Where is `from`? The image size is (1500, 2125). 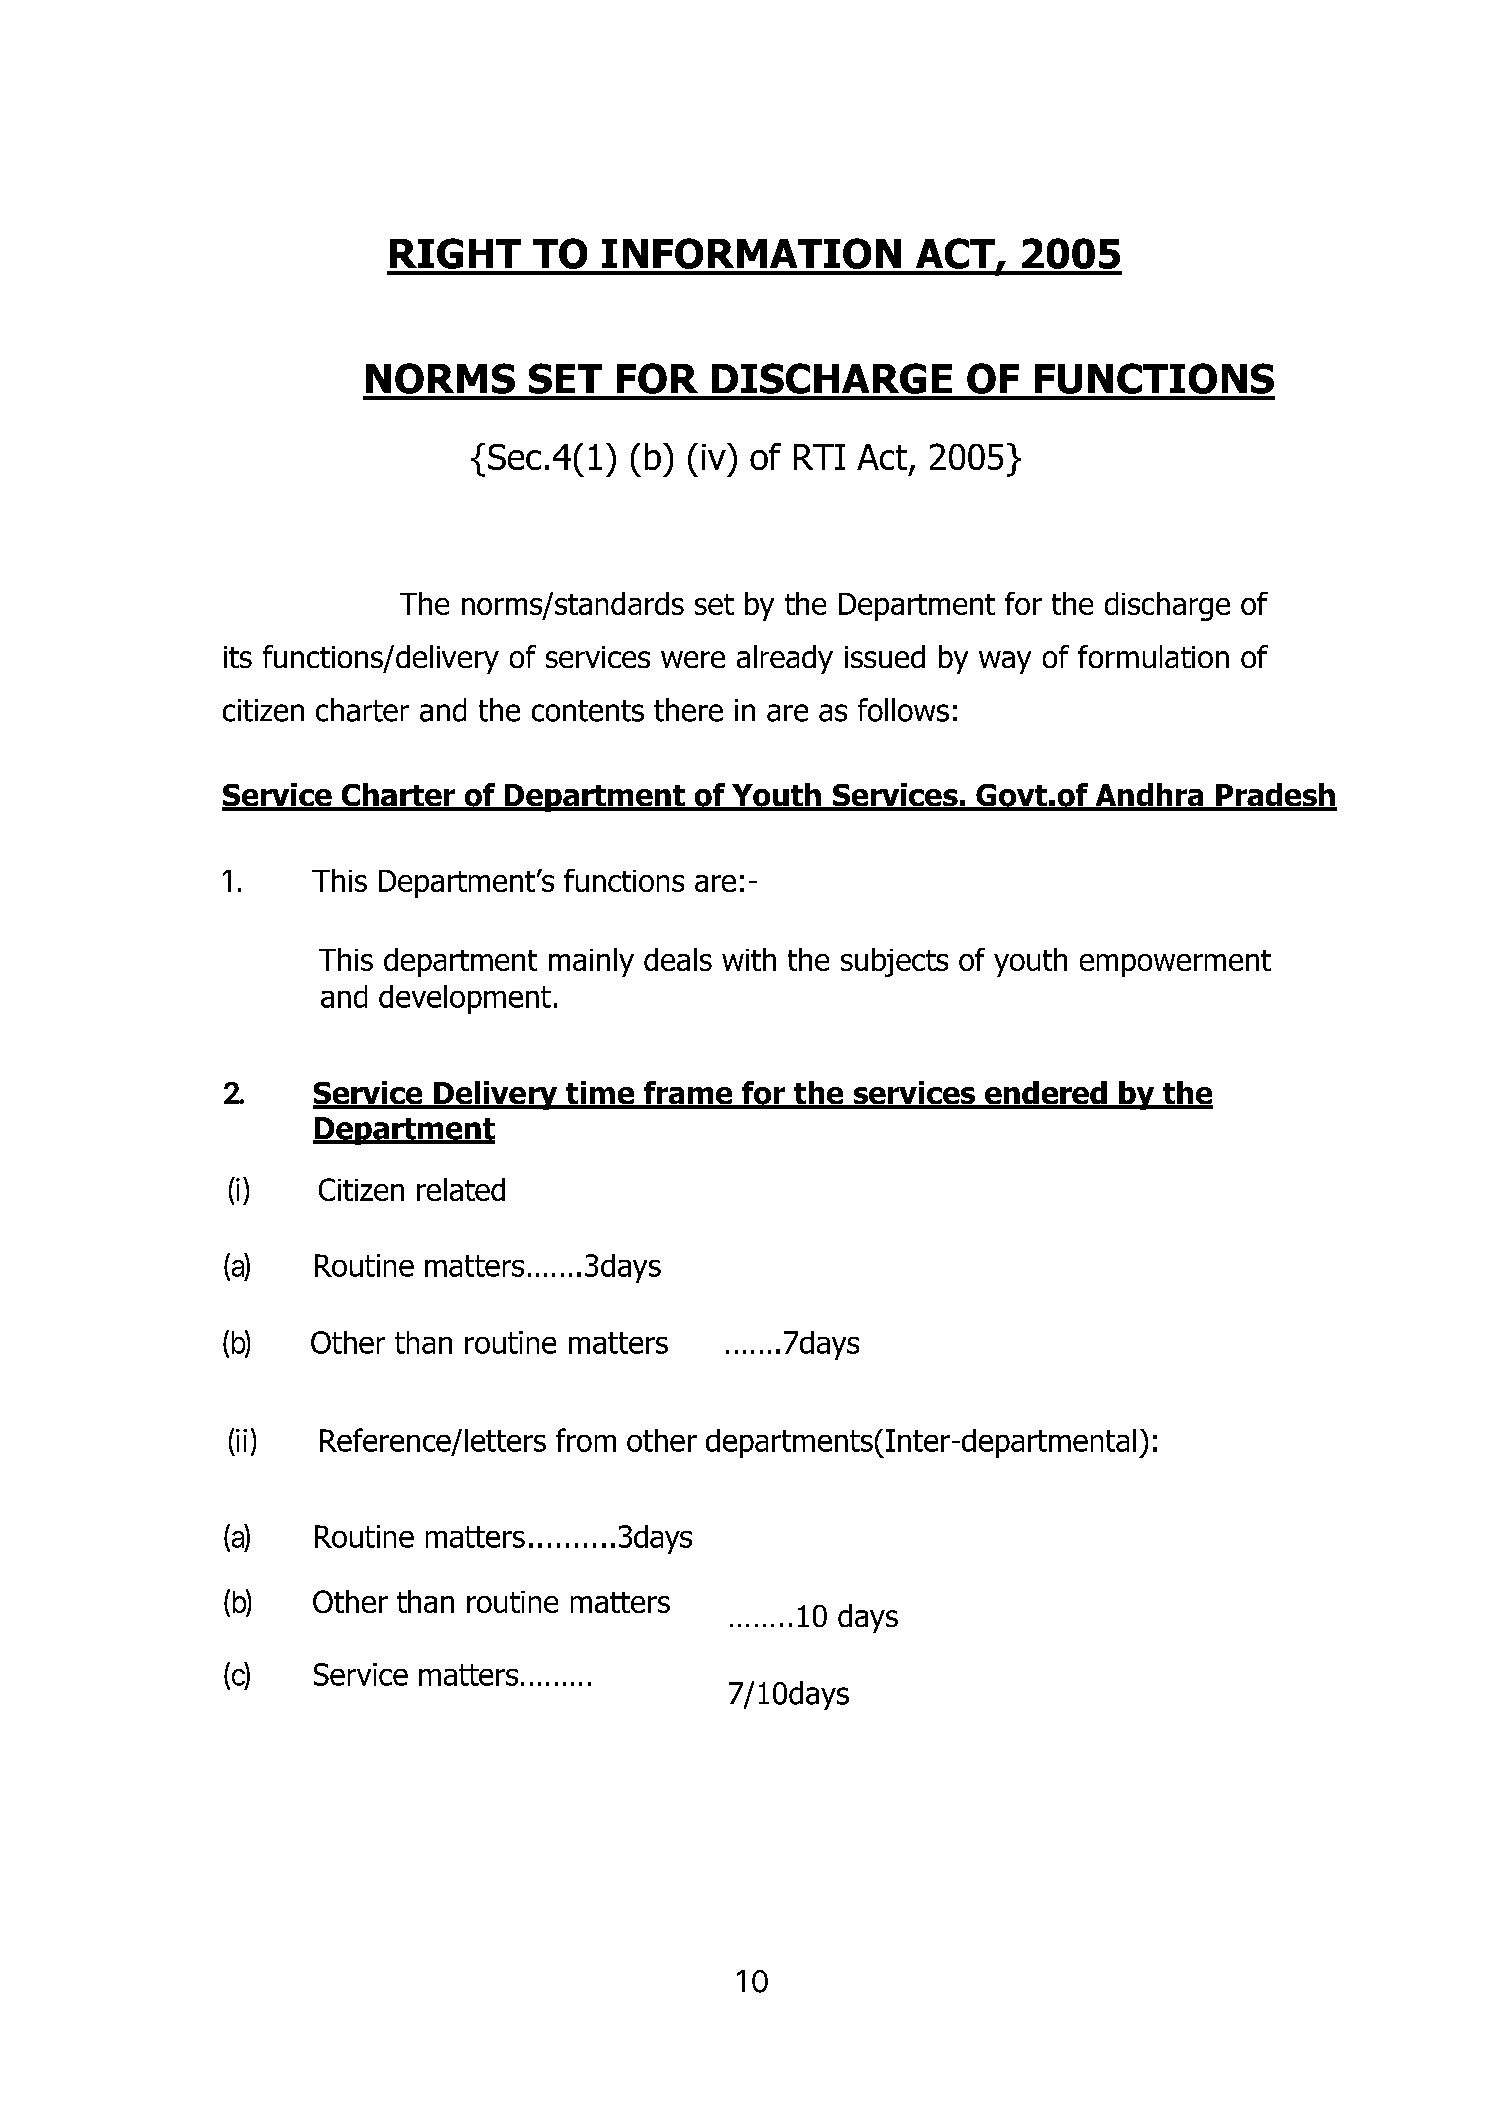 from is located at coordinates (586, 1440).
